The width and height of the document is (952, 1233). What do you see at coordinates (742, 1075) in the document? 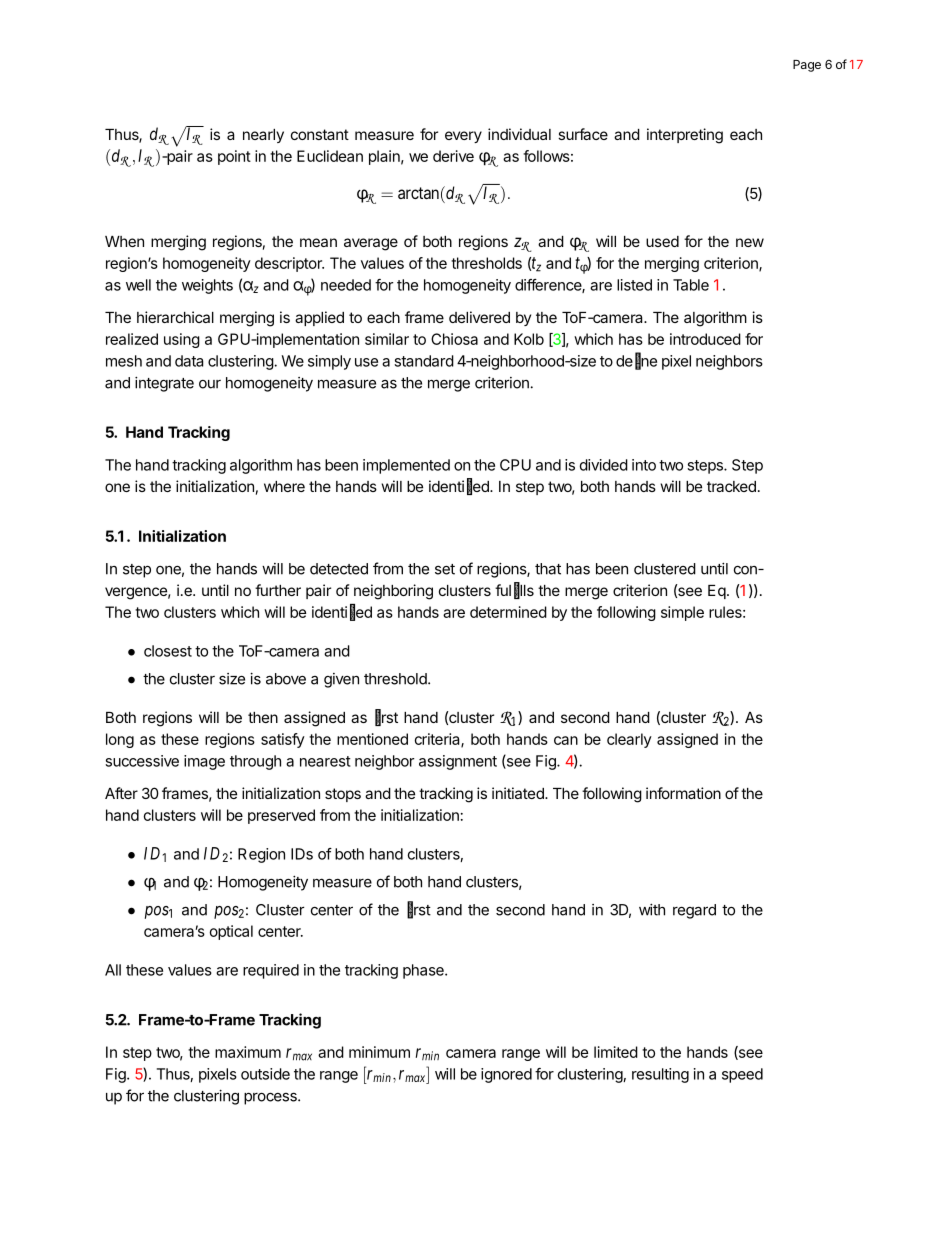
I see `speed` at bounding box center [742, 1075].
